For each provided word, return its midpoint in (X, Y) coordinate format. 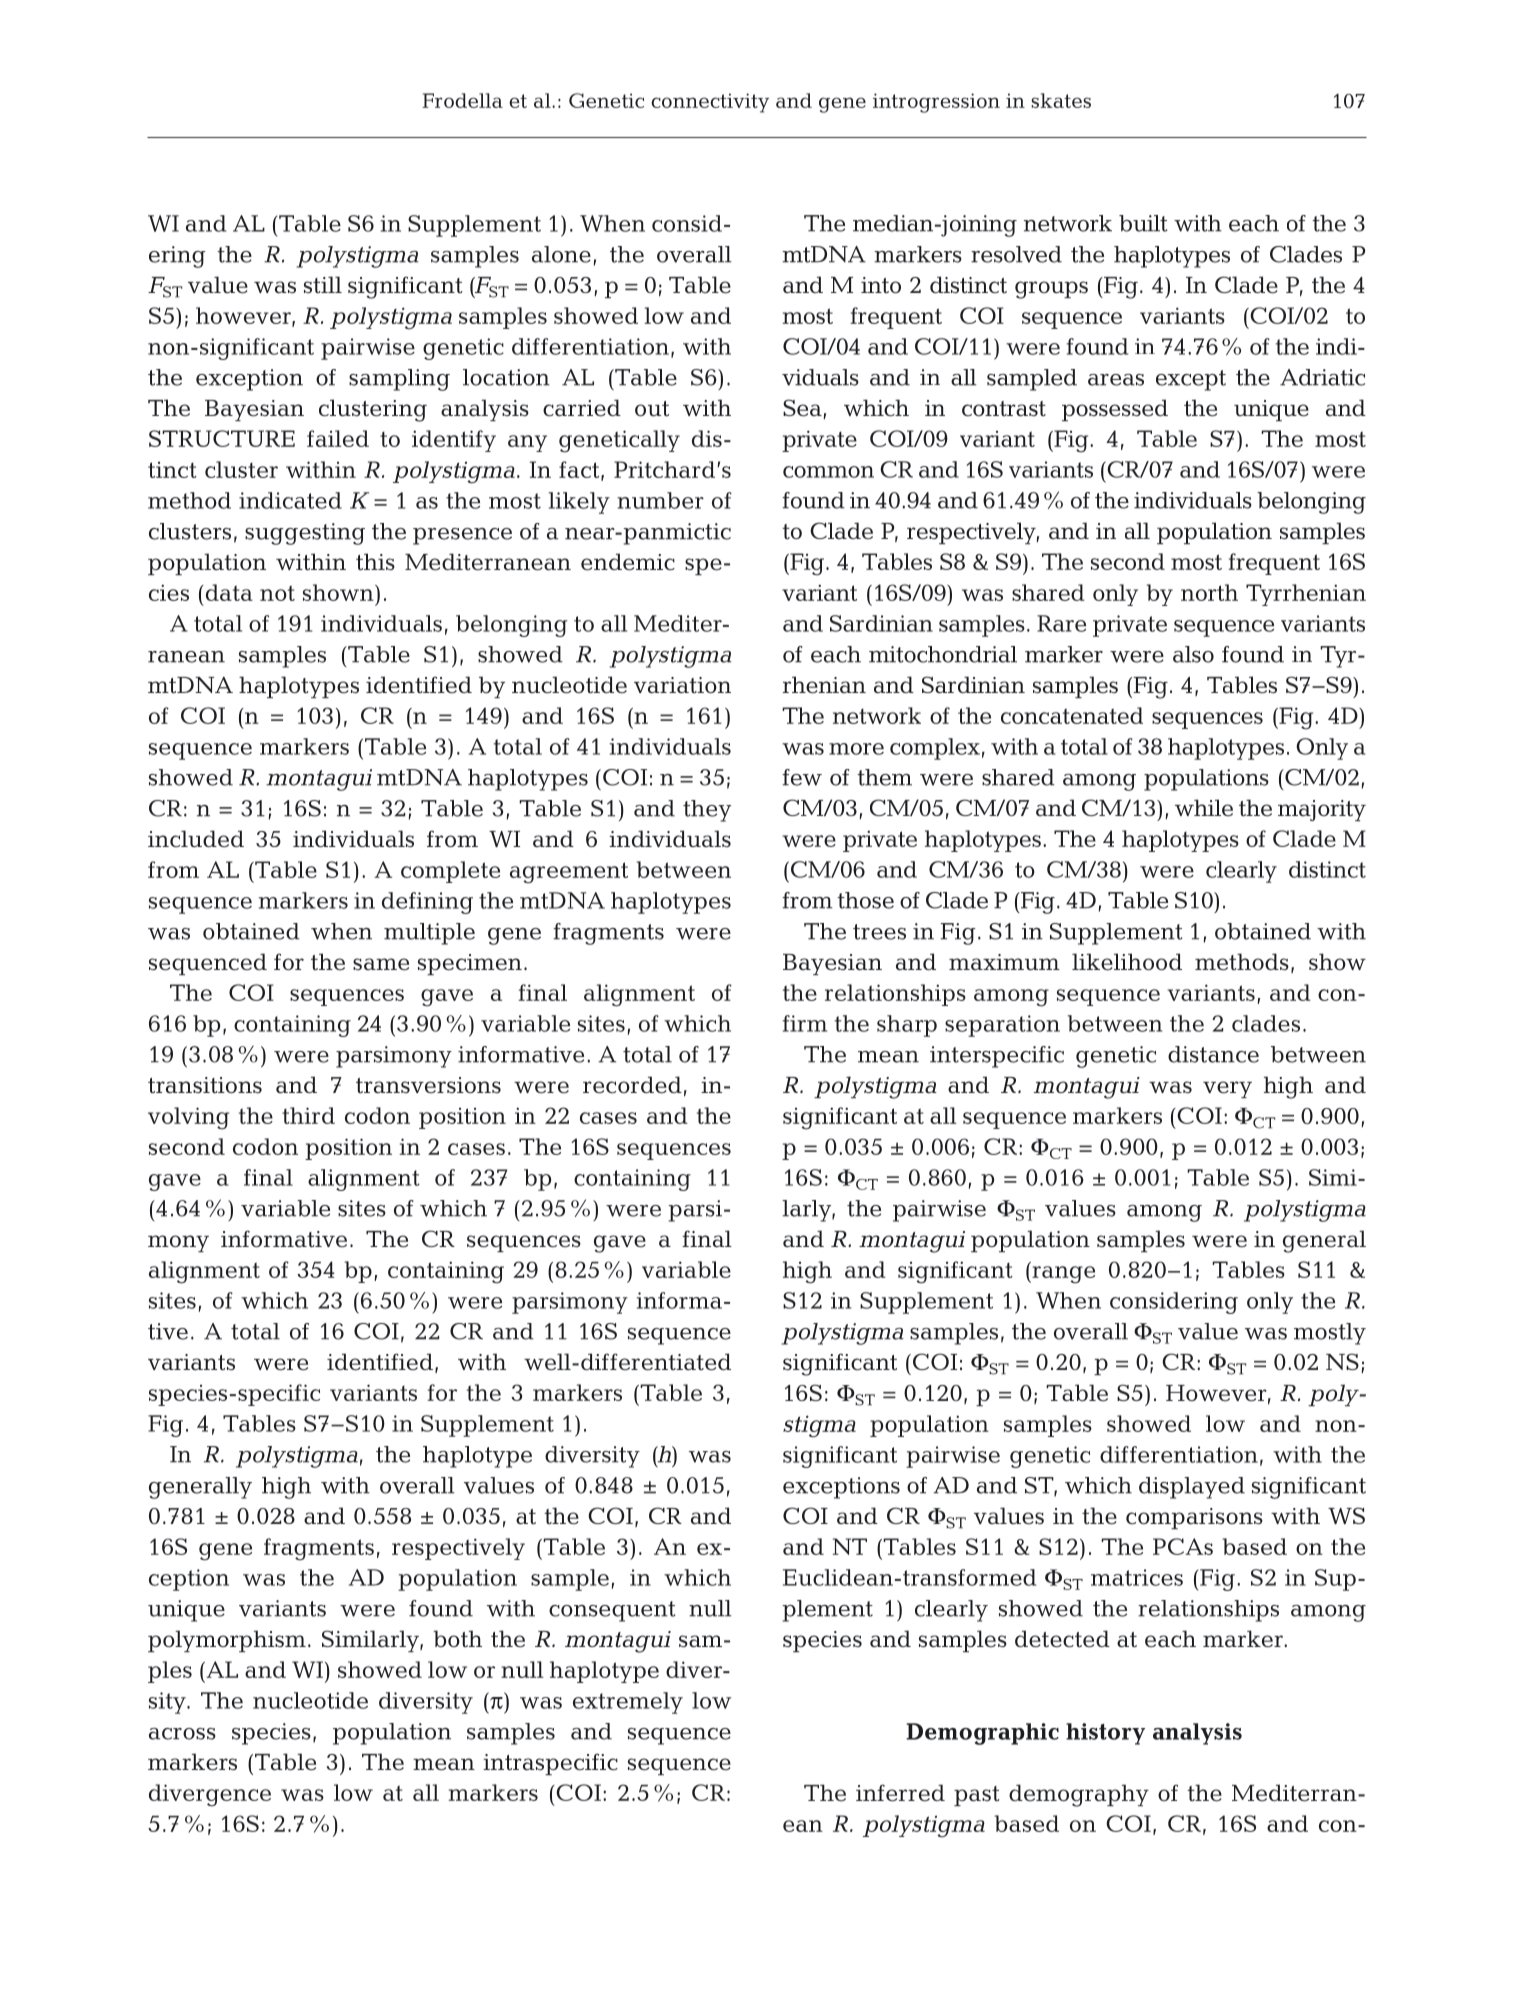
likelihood (1127, 962)
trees (879, 932)
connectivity (710, 103)
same (381, 964)
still (323, 285)
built (1143, 223)
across (182, 1734)
